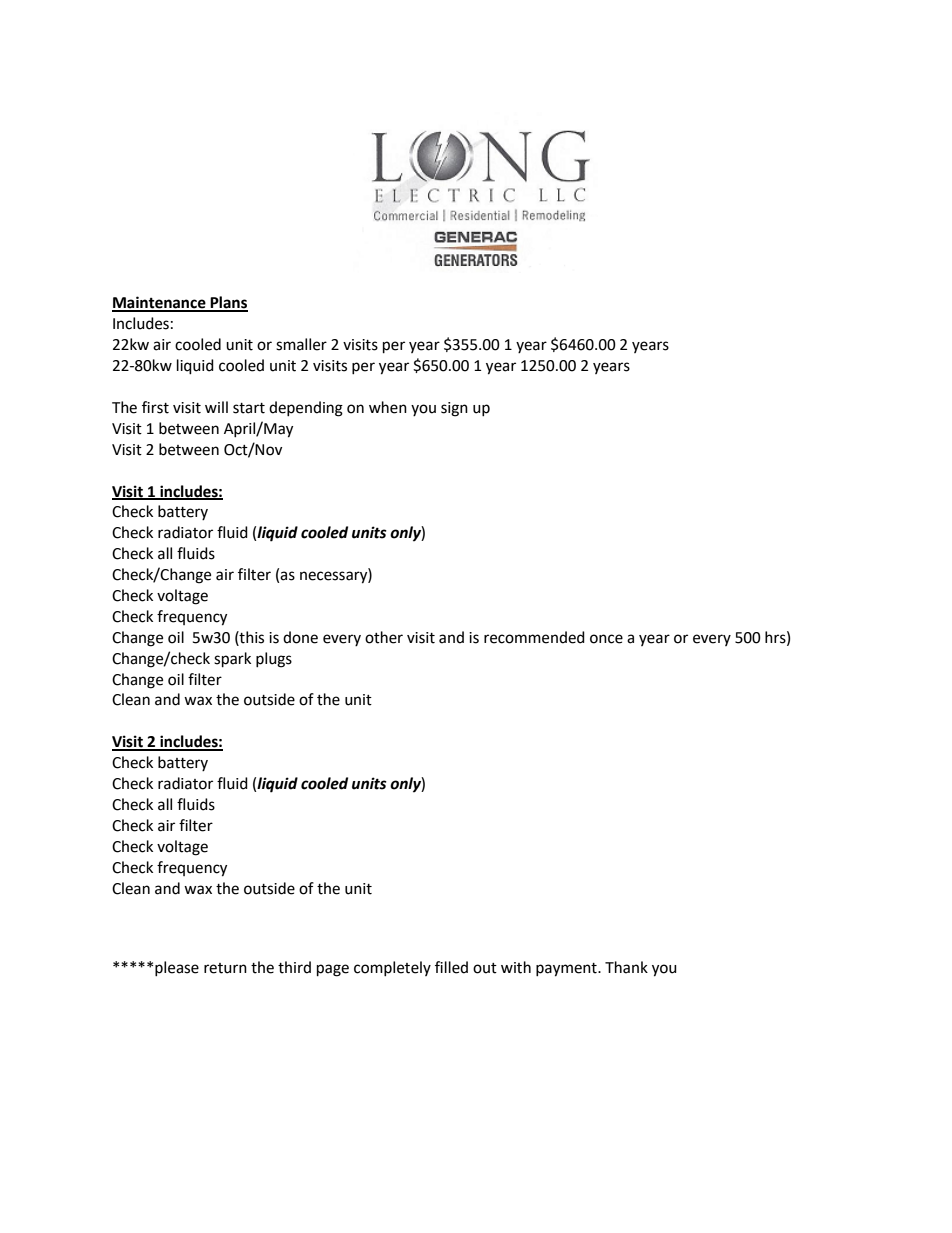 Image resolution: width=952 pixels, height=1233 pixels. Describe the element at coordinates (454, 409) in the screenshot. I see `sign` at that location.
